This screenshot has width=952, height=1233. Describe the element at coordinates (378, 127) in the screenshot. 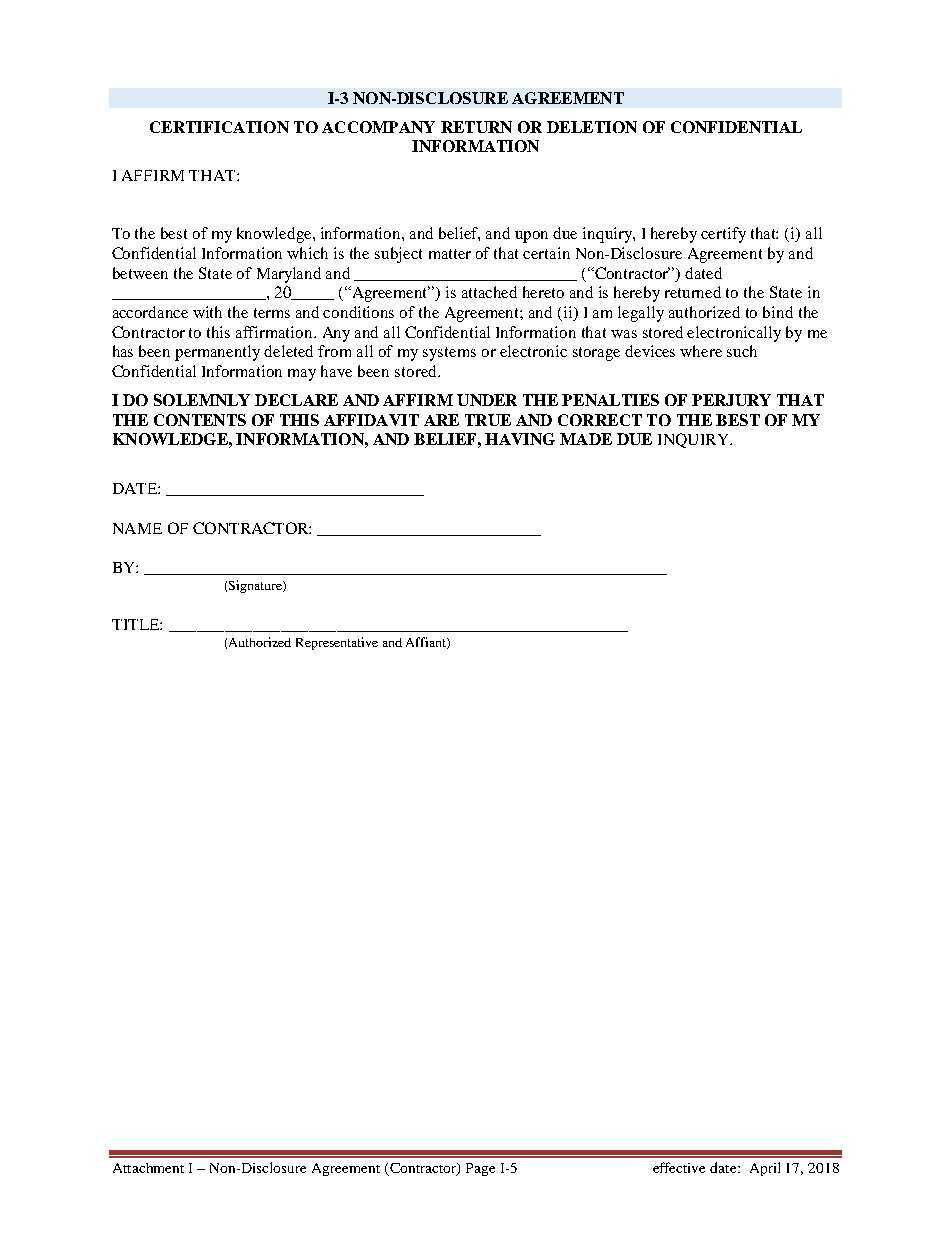

I see `ACCOMPANY` at that location.
